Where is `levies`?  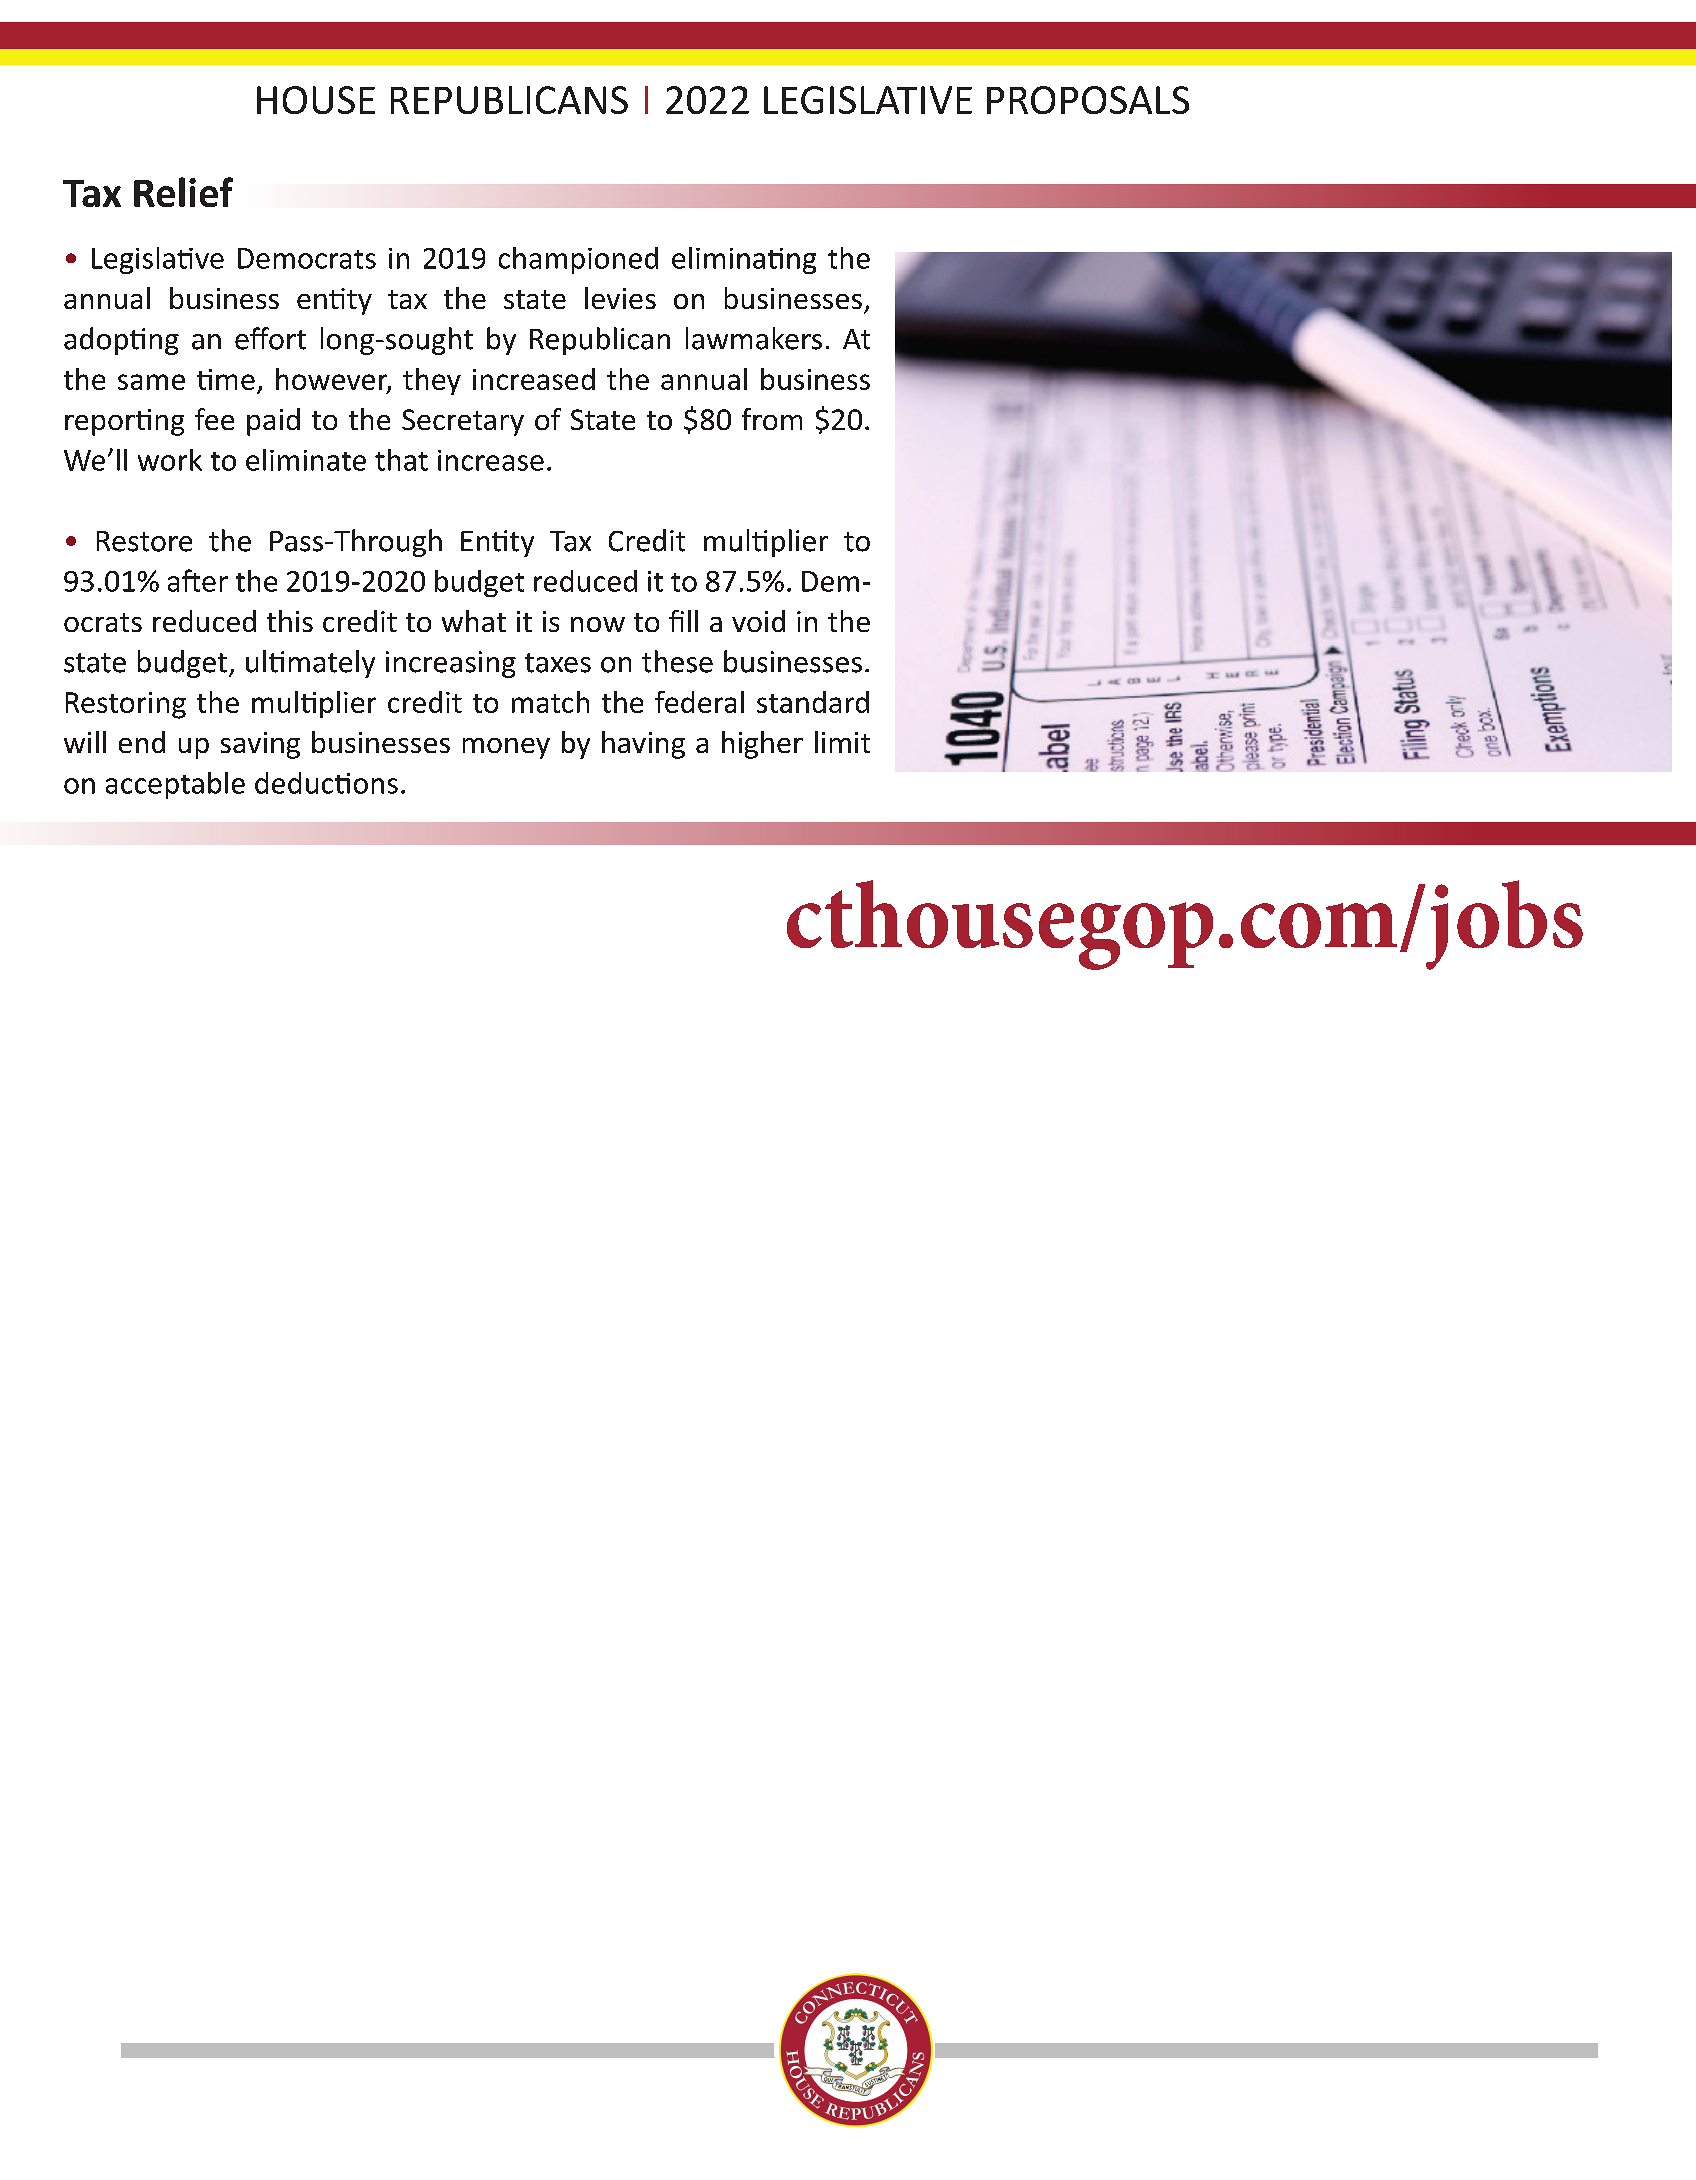 levies is located at coordinates (620, 298).
